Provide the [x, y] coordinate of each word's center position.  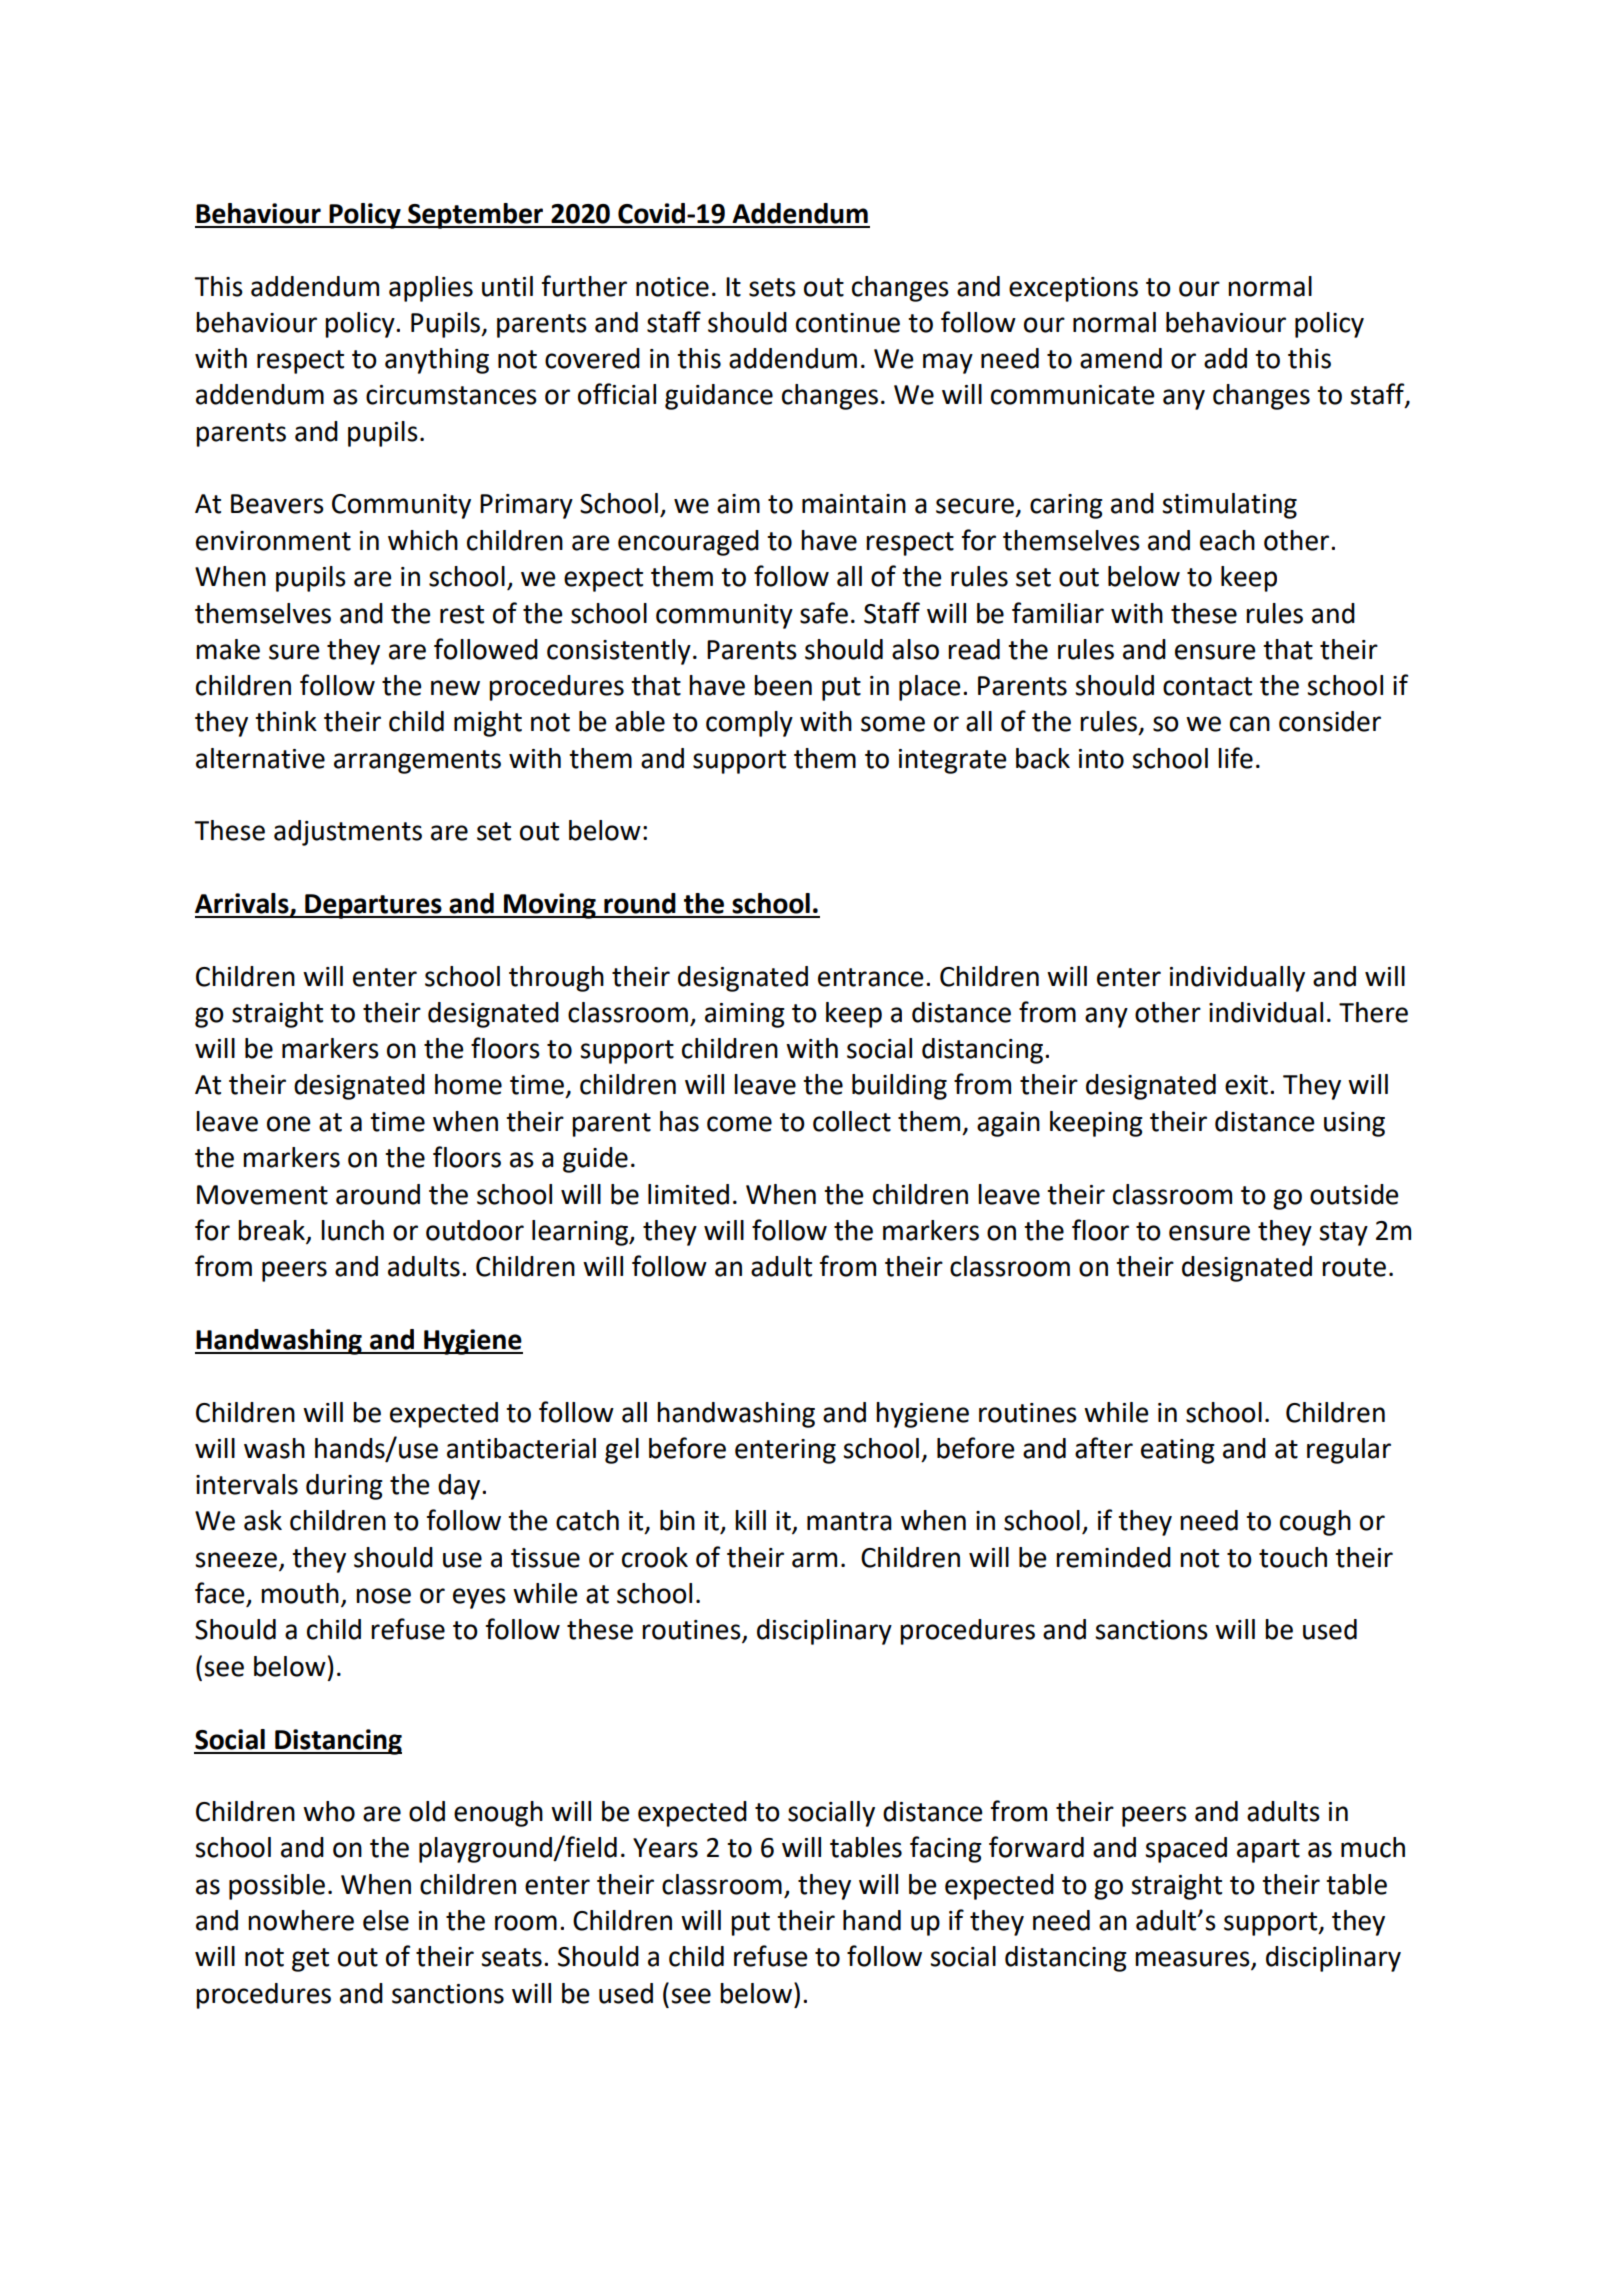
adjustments [348, 833]
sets [772, 287]
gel [622, 1451]
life [1235, 758]
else [386, 1920]
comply [749, 724]
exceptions [1073, 289]
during [344, 1487]
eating [1178, 1451]
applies [431, 289]
